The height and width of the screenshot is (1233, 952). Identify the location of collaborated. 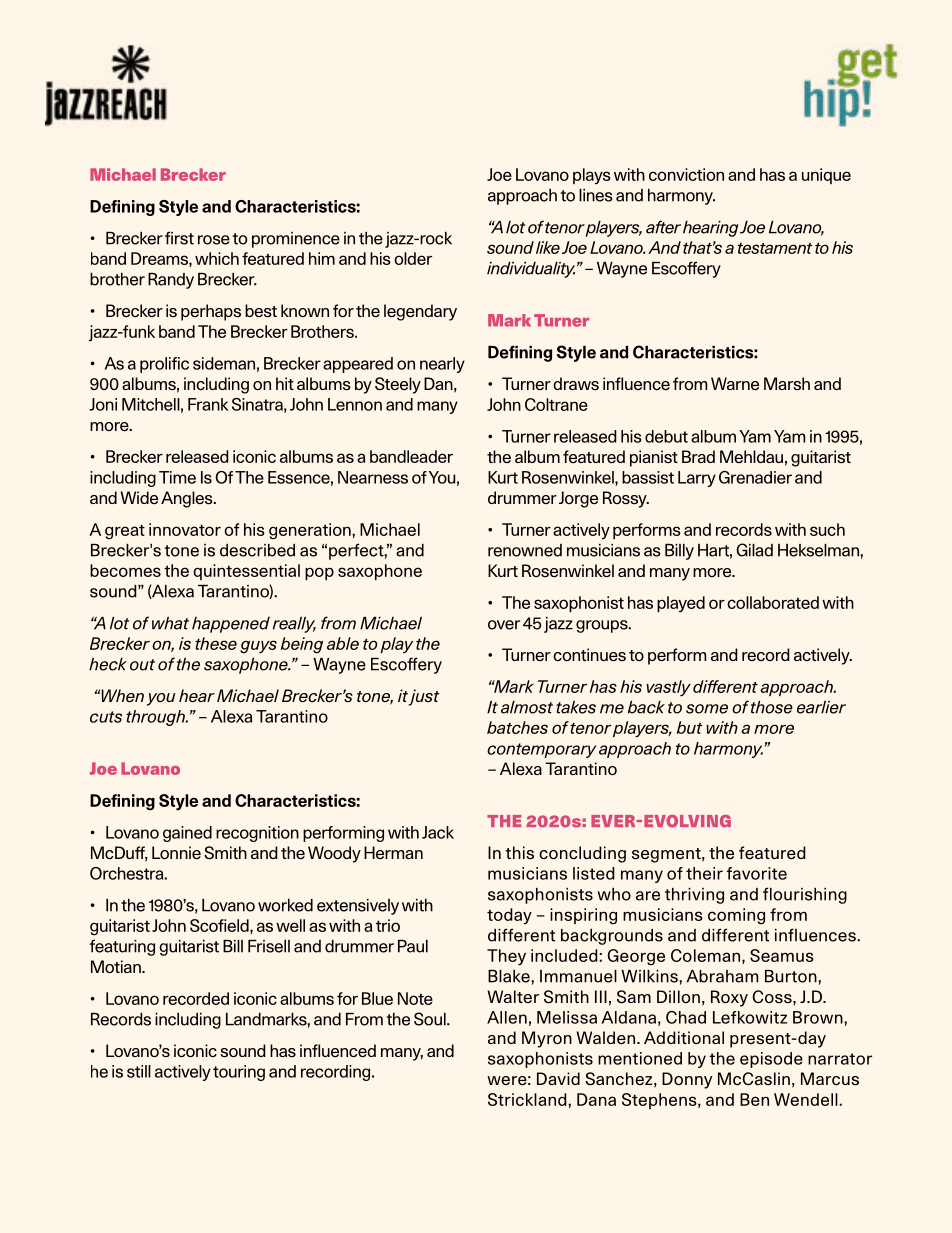
(773, 602).
